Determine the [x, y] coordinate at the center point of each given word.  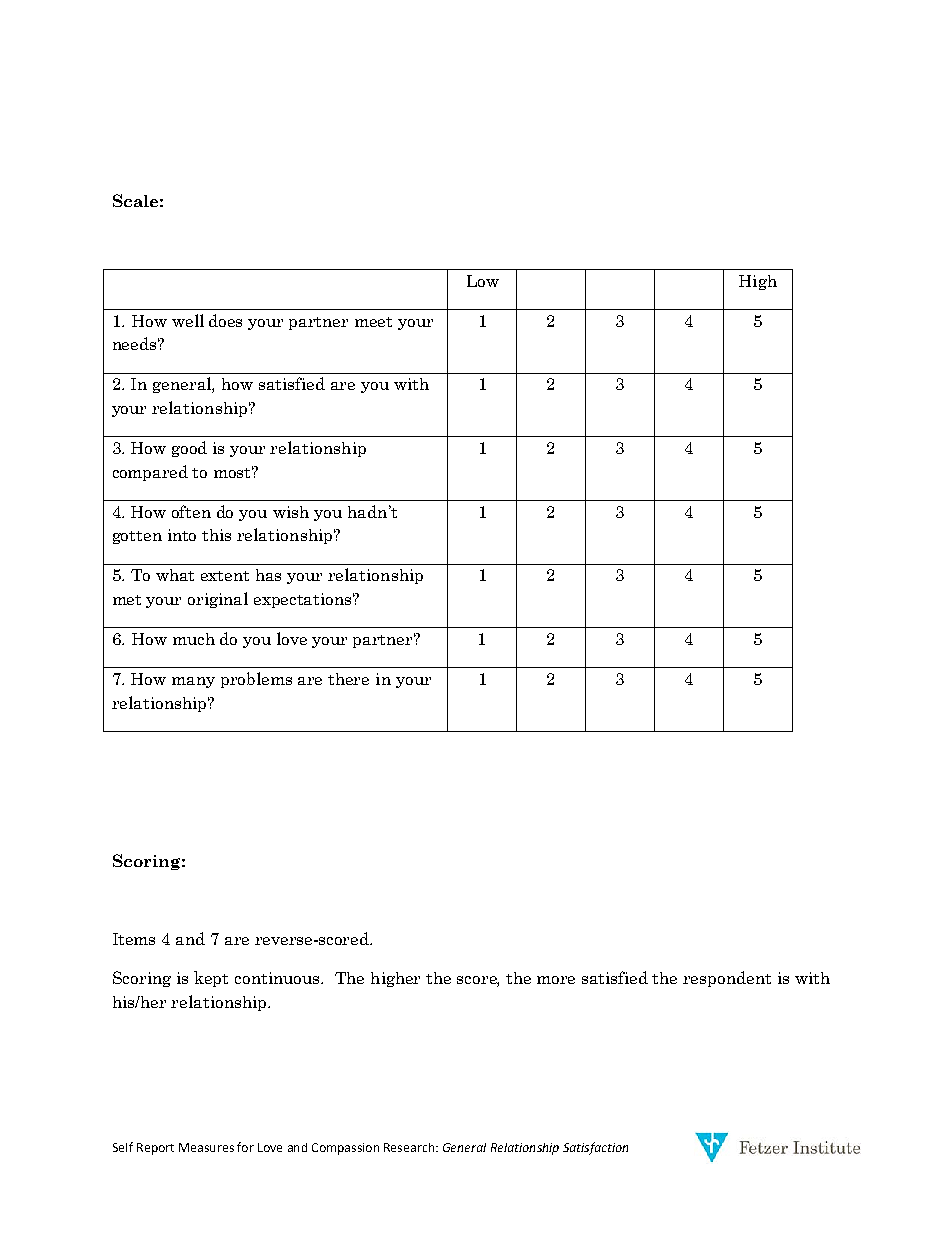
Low [483, 281]
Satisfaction [595, 1148]
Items [134, 939]
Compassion [345, 1149]
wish [291, 512]
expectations [304, 600]
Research [410, 1147]
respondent [727, 979]
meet [373, 322]
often [191, 511]
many [193, 682]
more [556, 980]
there [348, 679]
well [188, 320]
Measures [206, 1147]
